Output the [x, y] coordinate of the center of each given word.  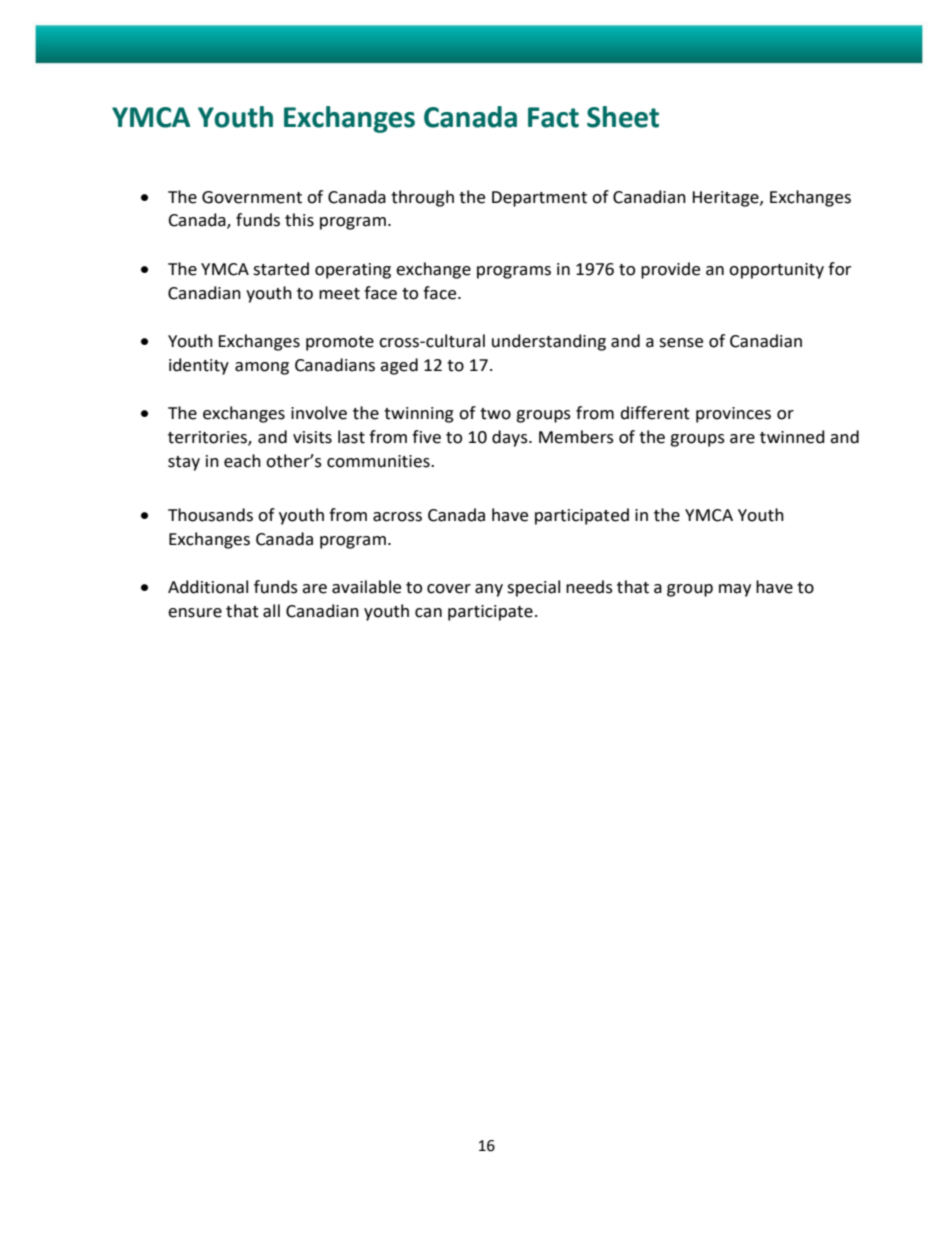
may [735, 590]
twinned [792, 437]
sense [681, 343]
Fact [553, 117]
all [271, 611]
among [262, 368]
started [281, 269]
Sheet [623, 117]
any [489, 590]
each [242, 461]
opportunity [776, 271]
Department [539, 199]
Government [252, 197]
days [511, 438]
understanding [549, 342]
